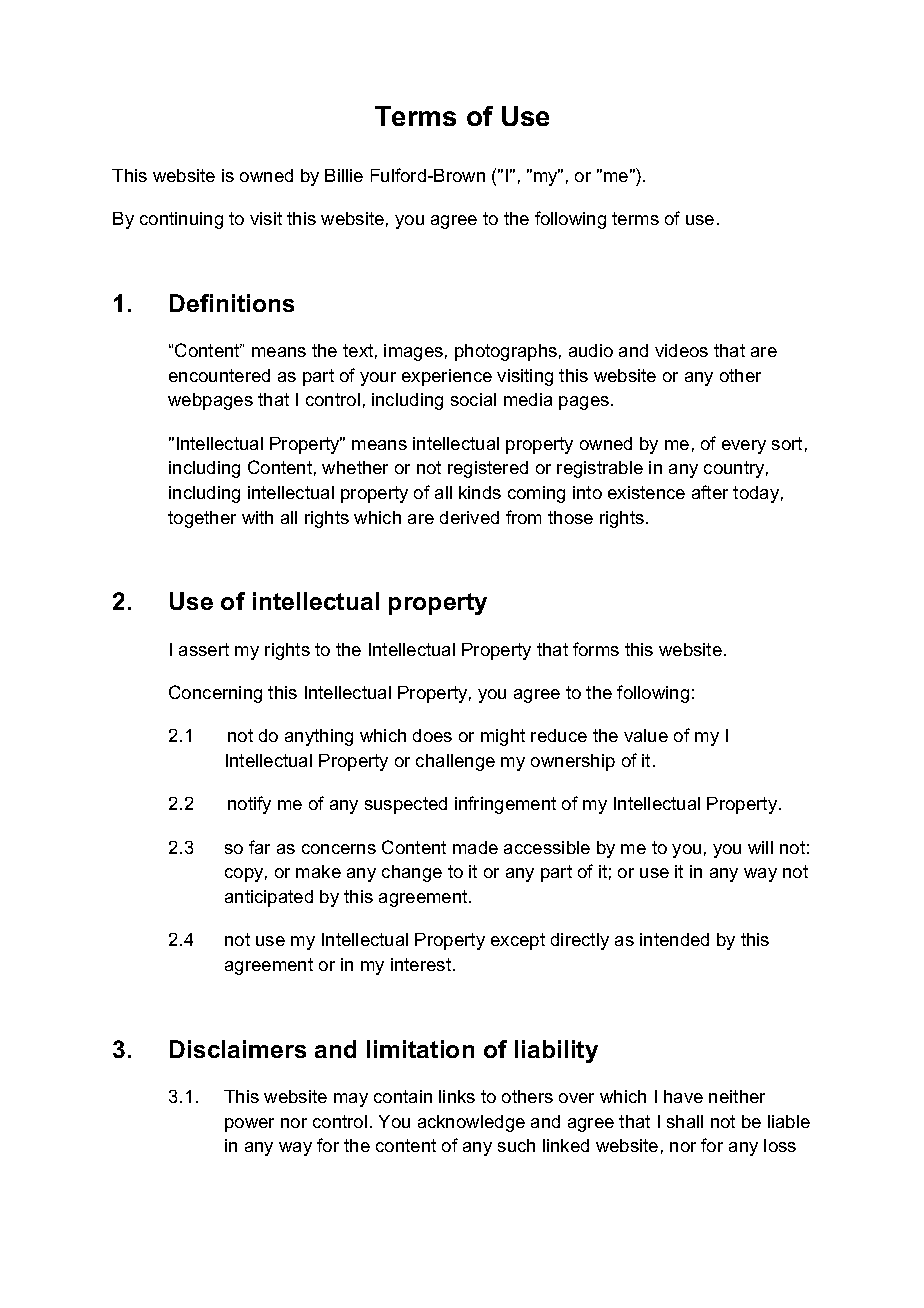 The image size is (924, 1308). I want to click on made, so click(475, 847).
